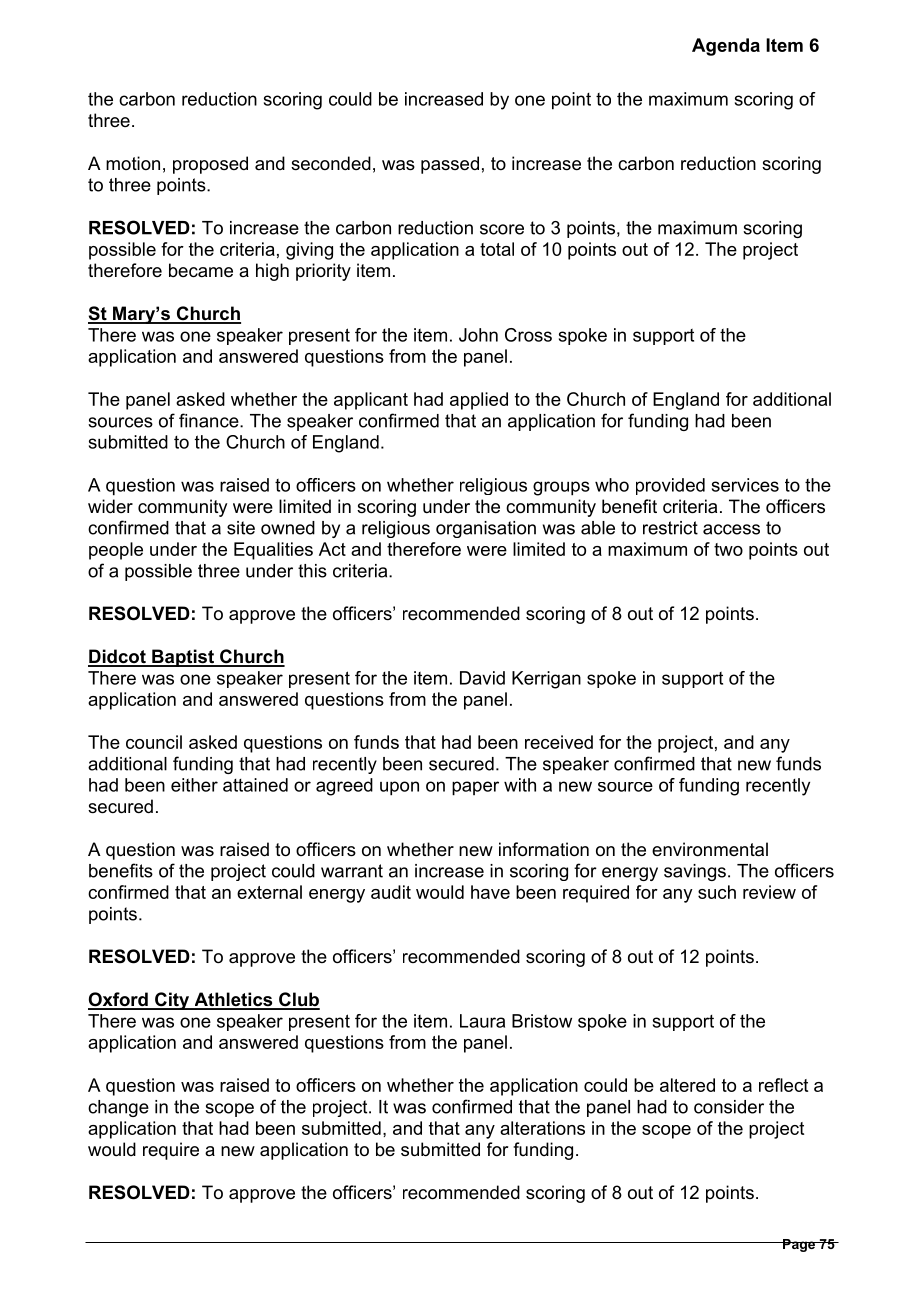 This screenshot has height=1308, width=924. I want to click on passed, so click(450, 165).
